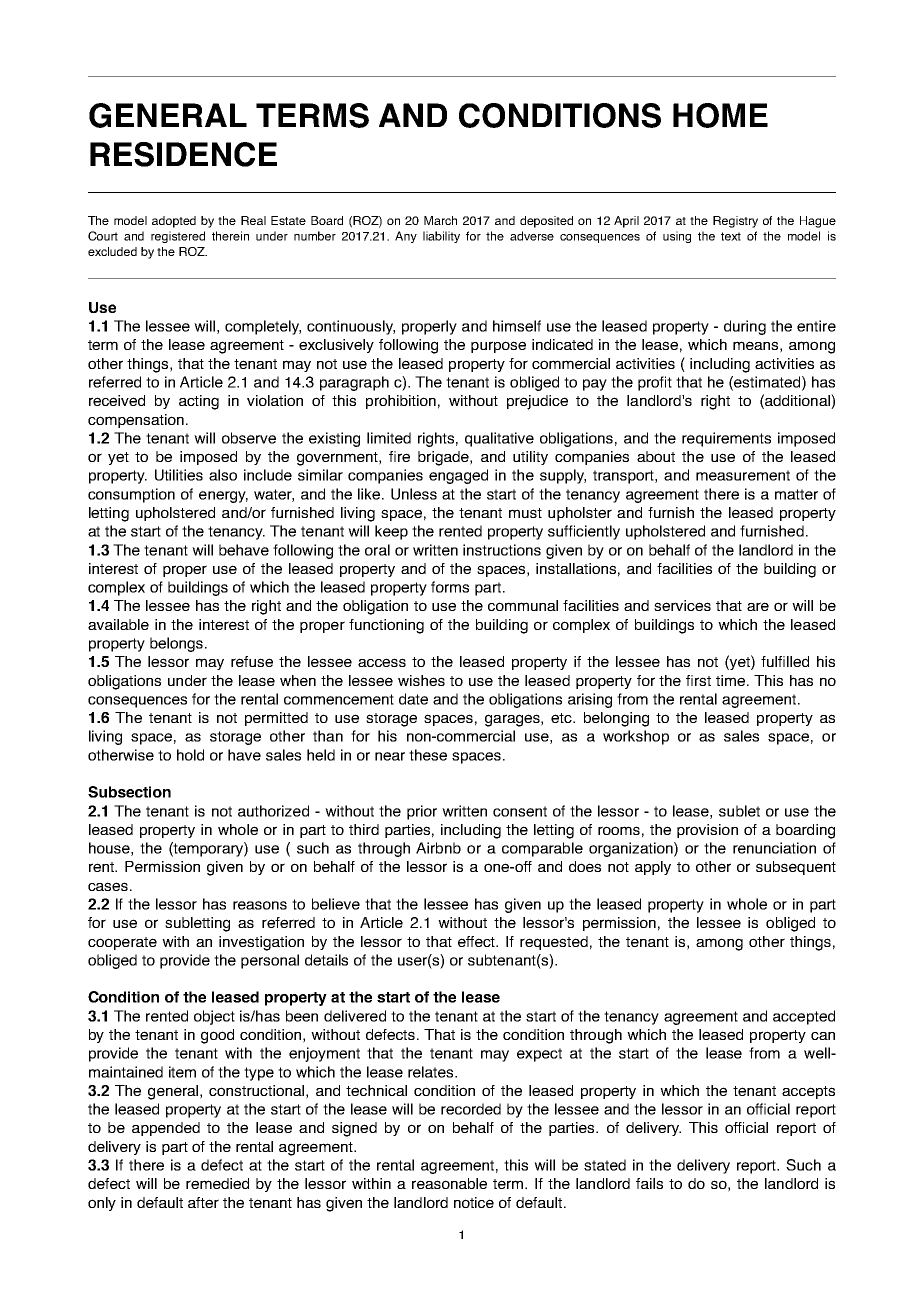 The image size is (924, 1308). What do you see at coordinates (129, 792) in the document?
I see `Subsection` at bounding box center [129, 792].
